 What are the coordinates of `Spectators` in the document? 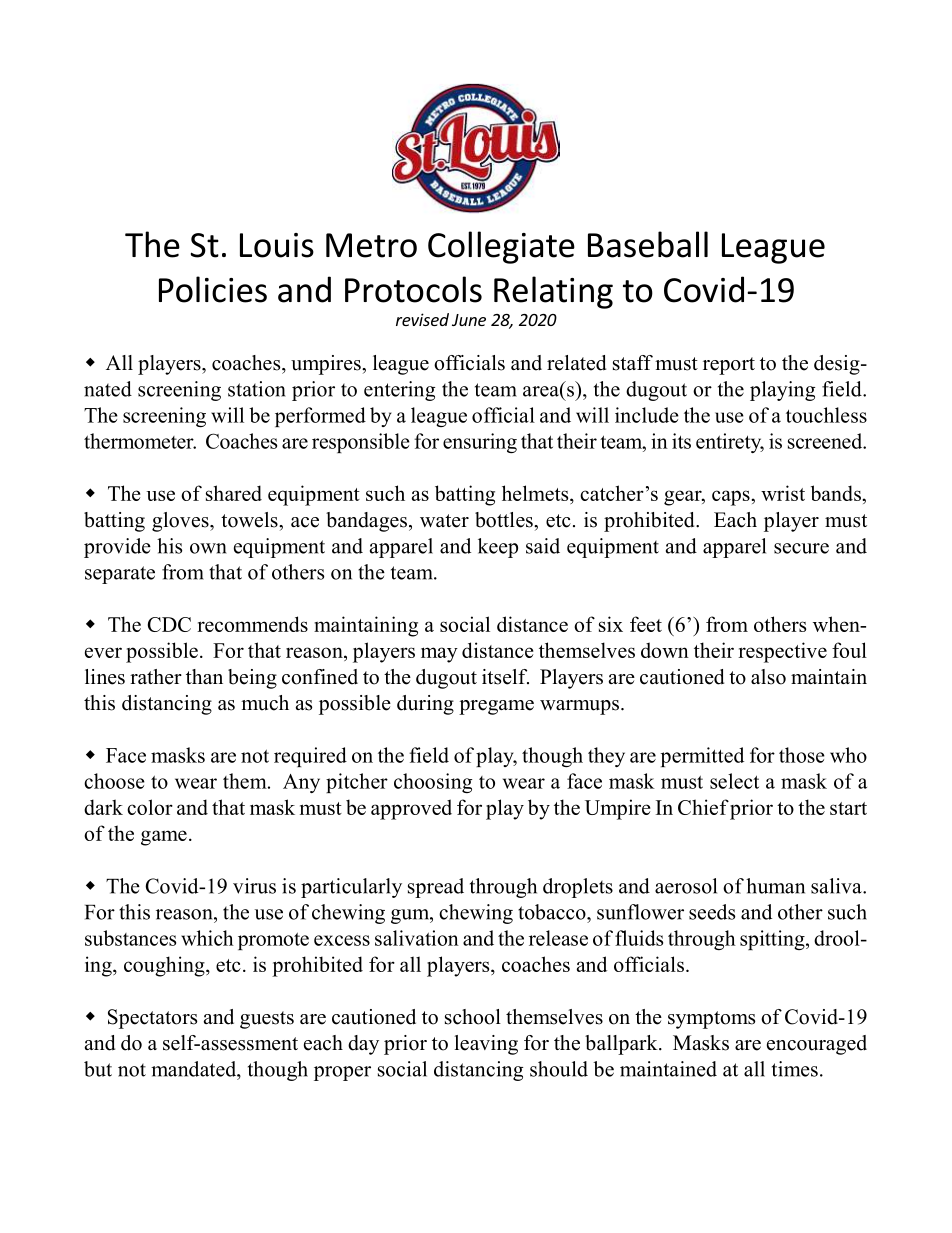 It's located at (152, 1019).
